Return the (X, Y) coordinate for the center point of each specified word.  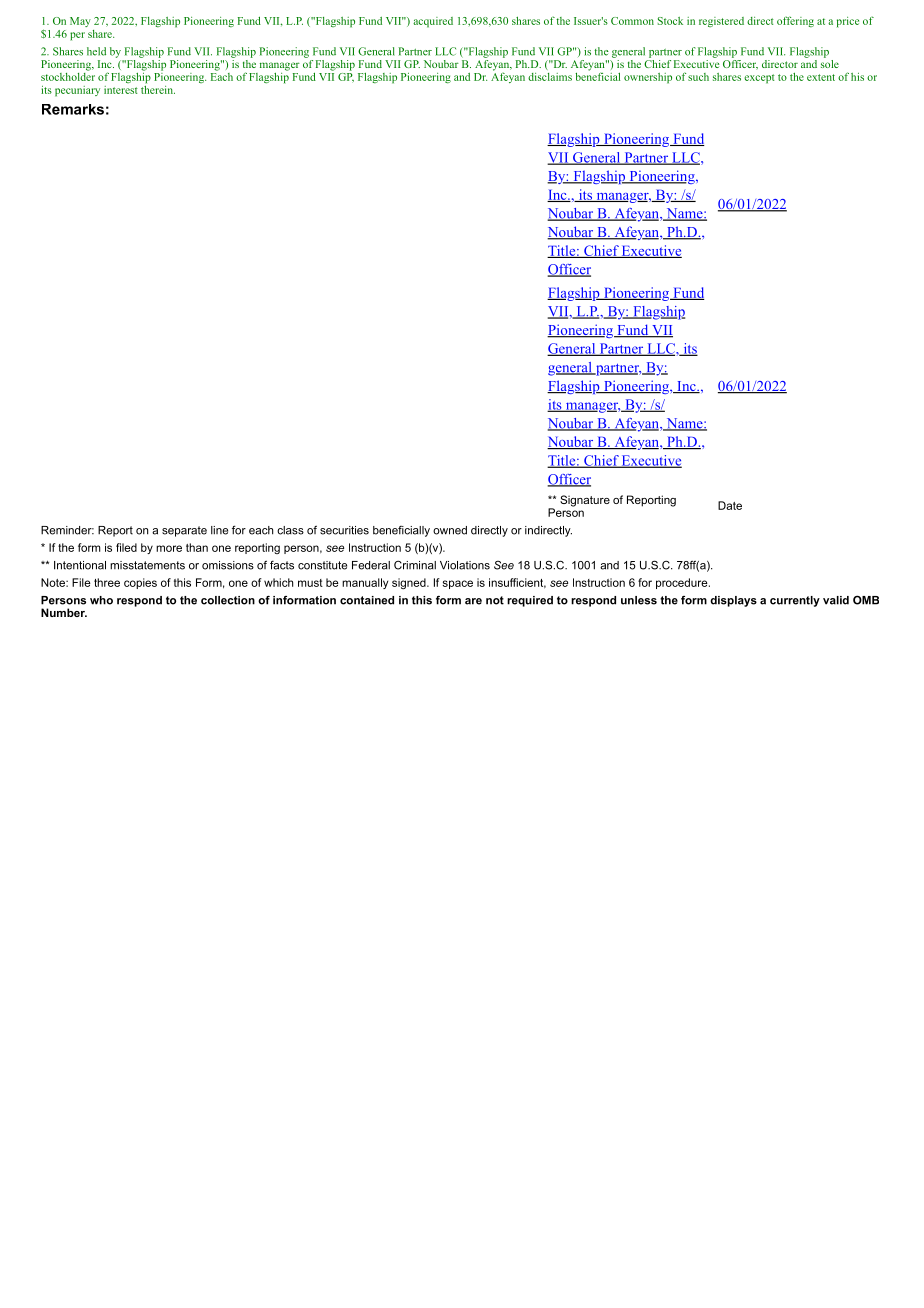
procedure (683, 583)
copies (140, 583)
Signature (585, 501)
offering (795, 21)
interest (121, 90)
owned (450, 530)
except (759, 79)
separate (184, 531)
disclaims (550, 77)
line (219, 530)
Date (730, 505)
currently (795, 601)
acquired (433, 22)
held (96, 51)
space (457, 584)
